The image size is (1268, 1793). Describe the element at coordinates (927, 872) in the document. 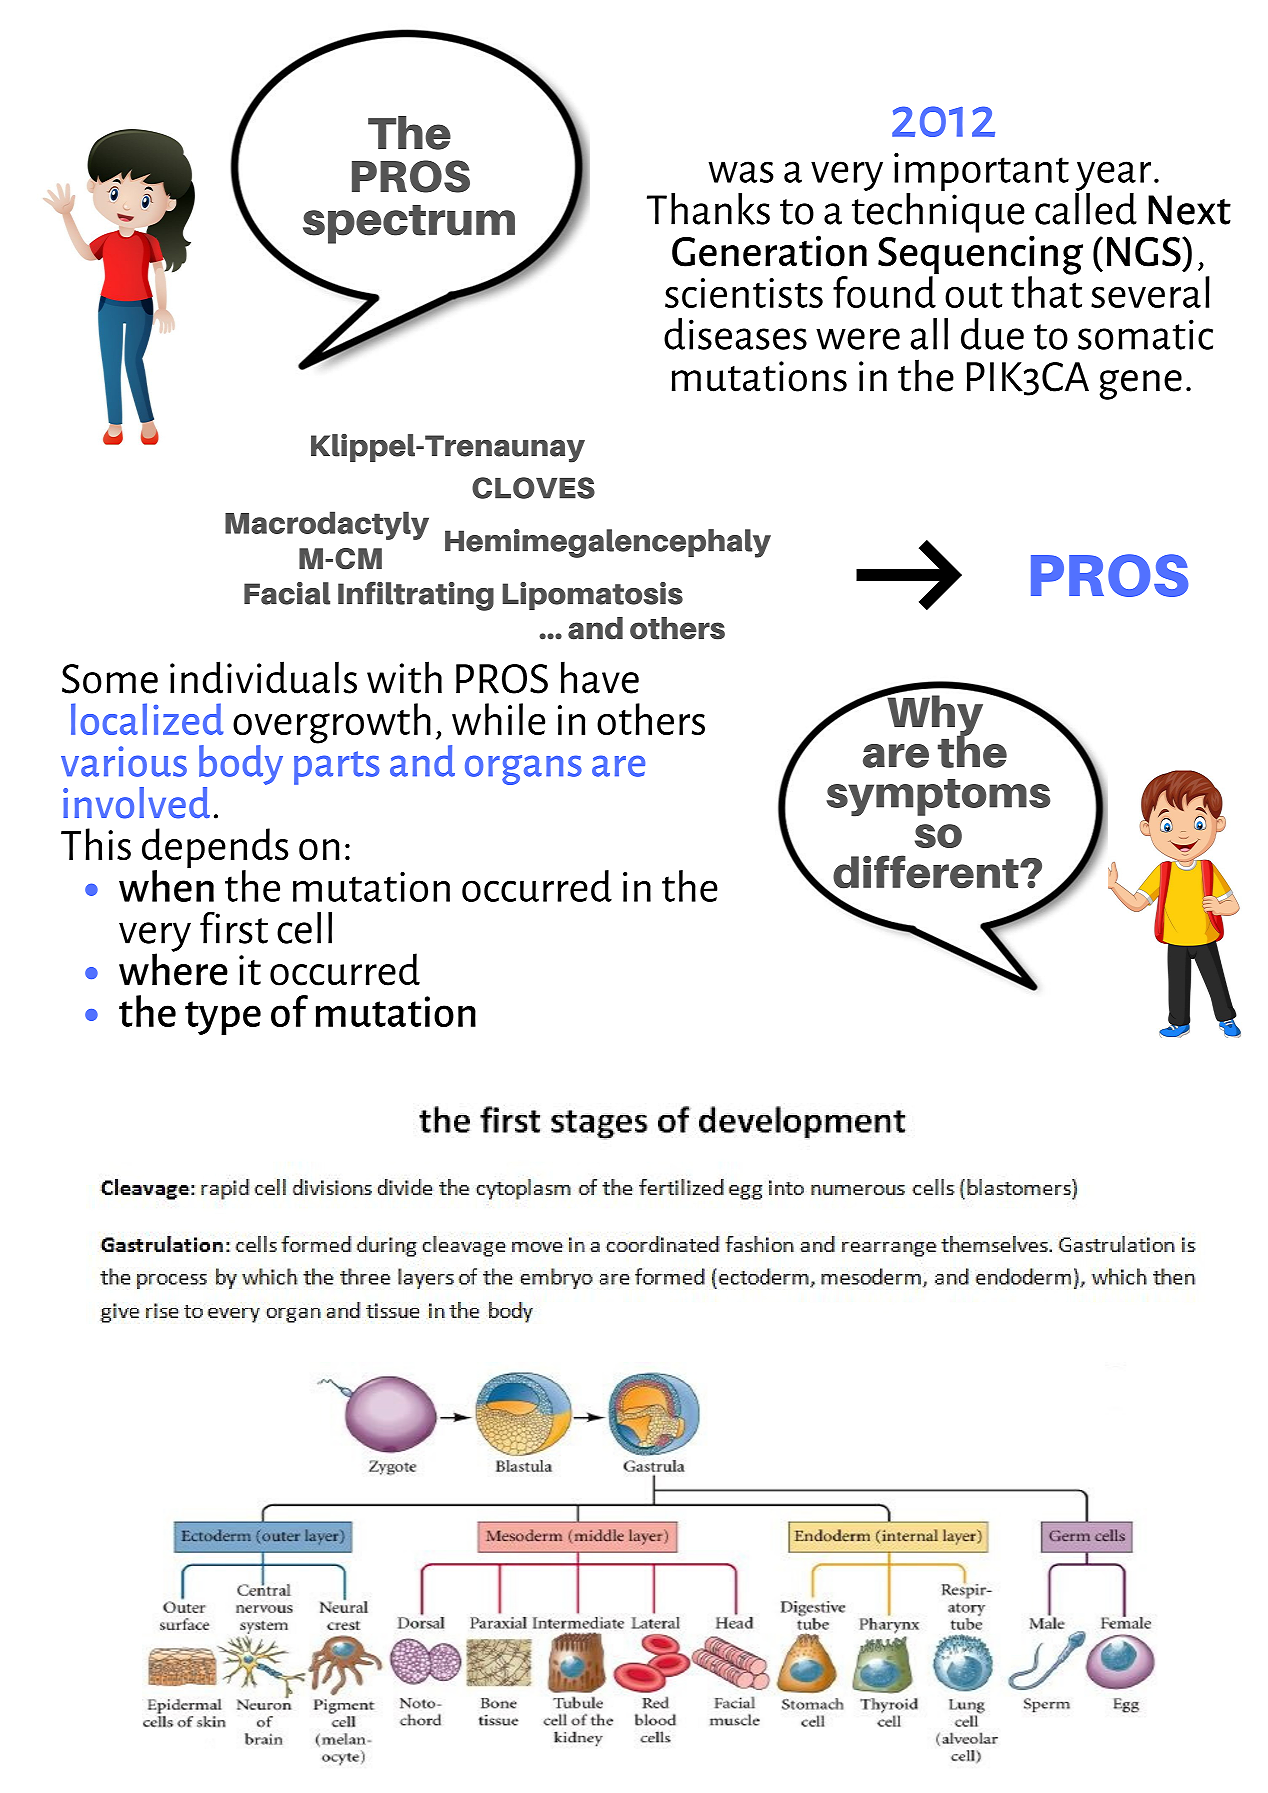

I see `different` at that location.
